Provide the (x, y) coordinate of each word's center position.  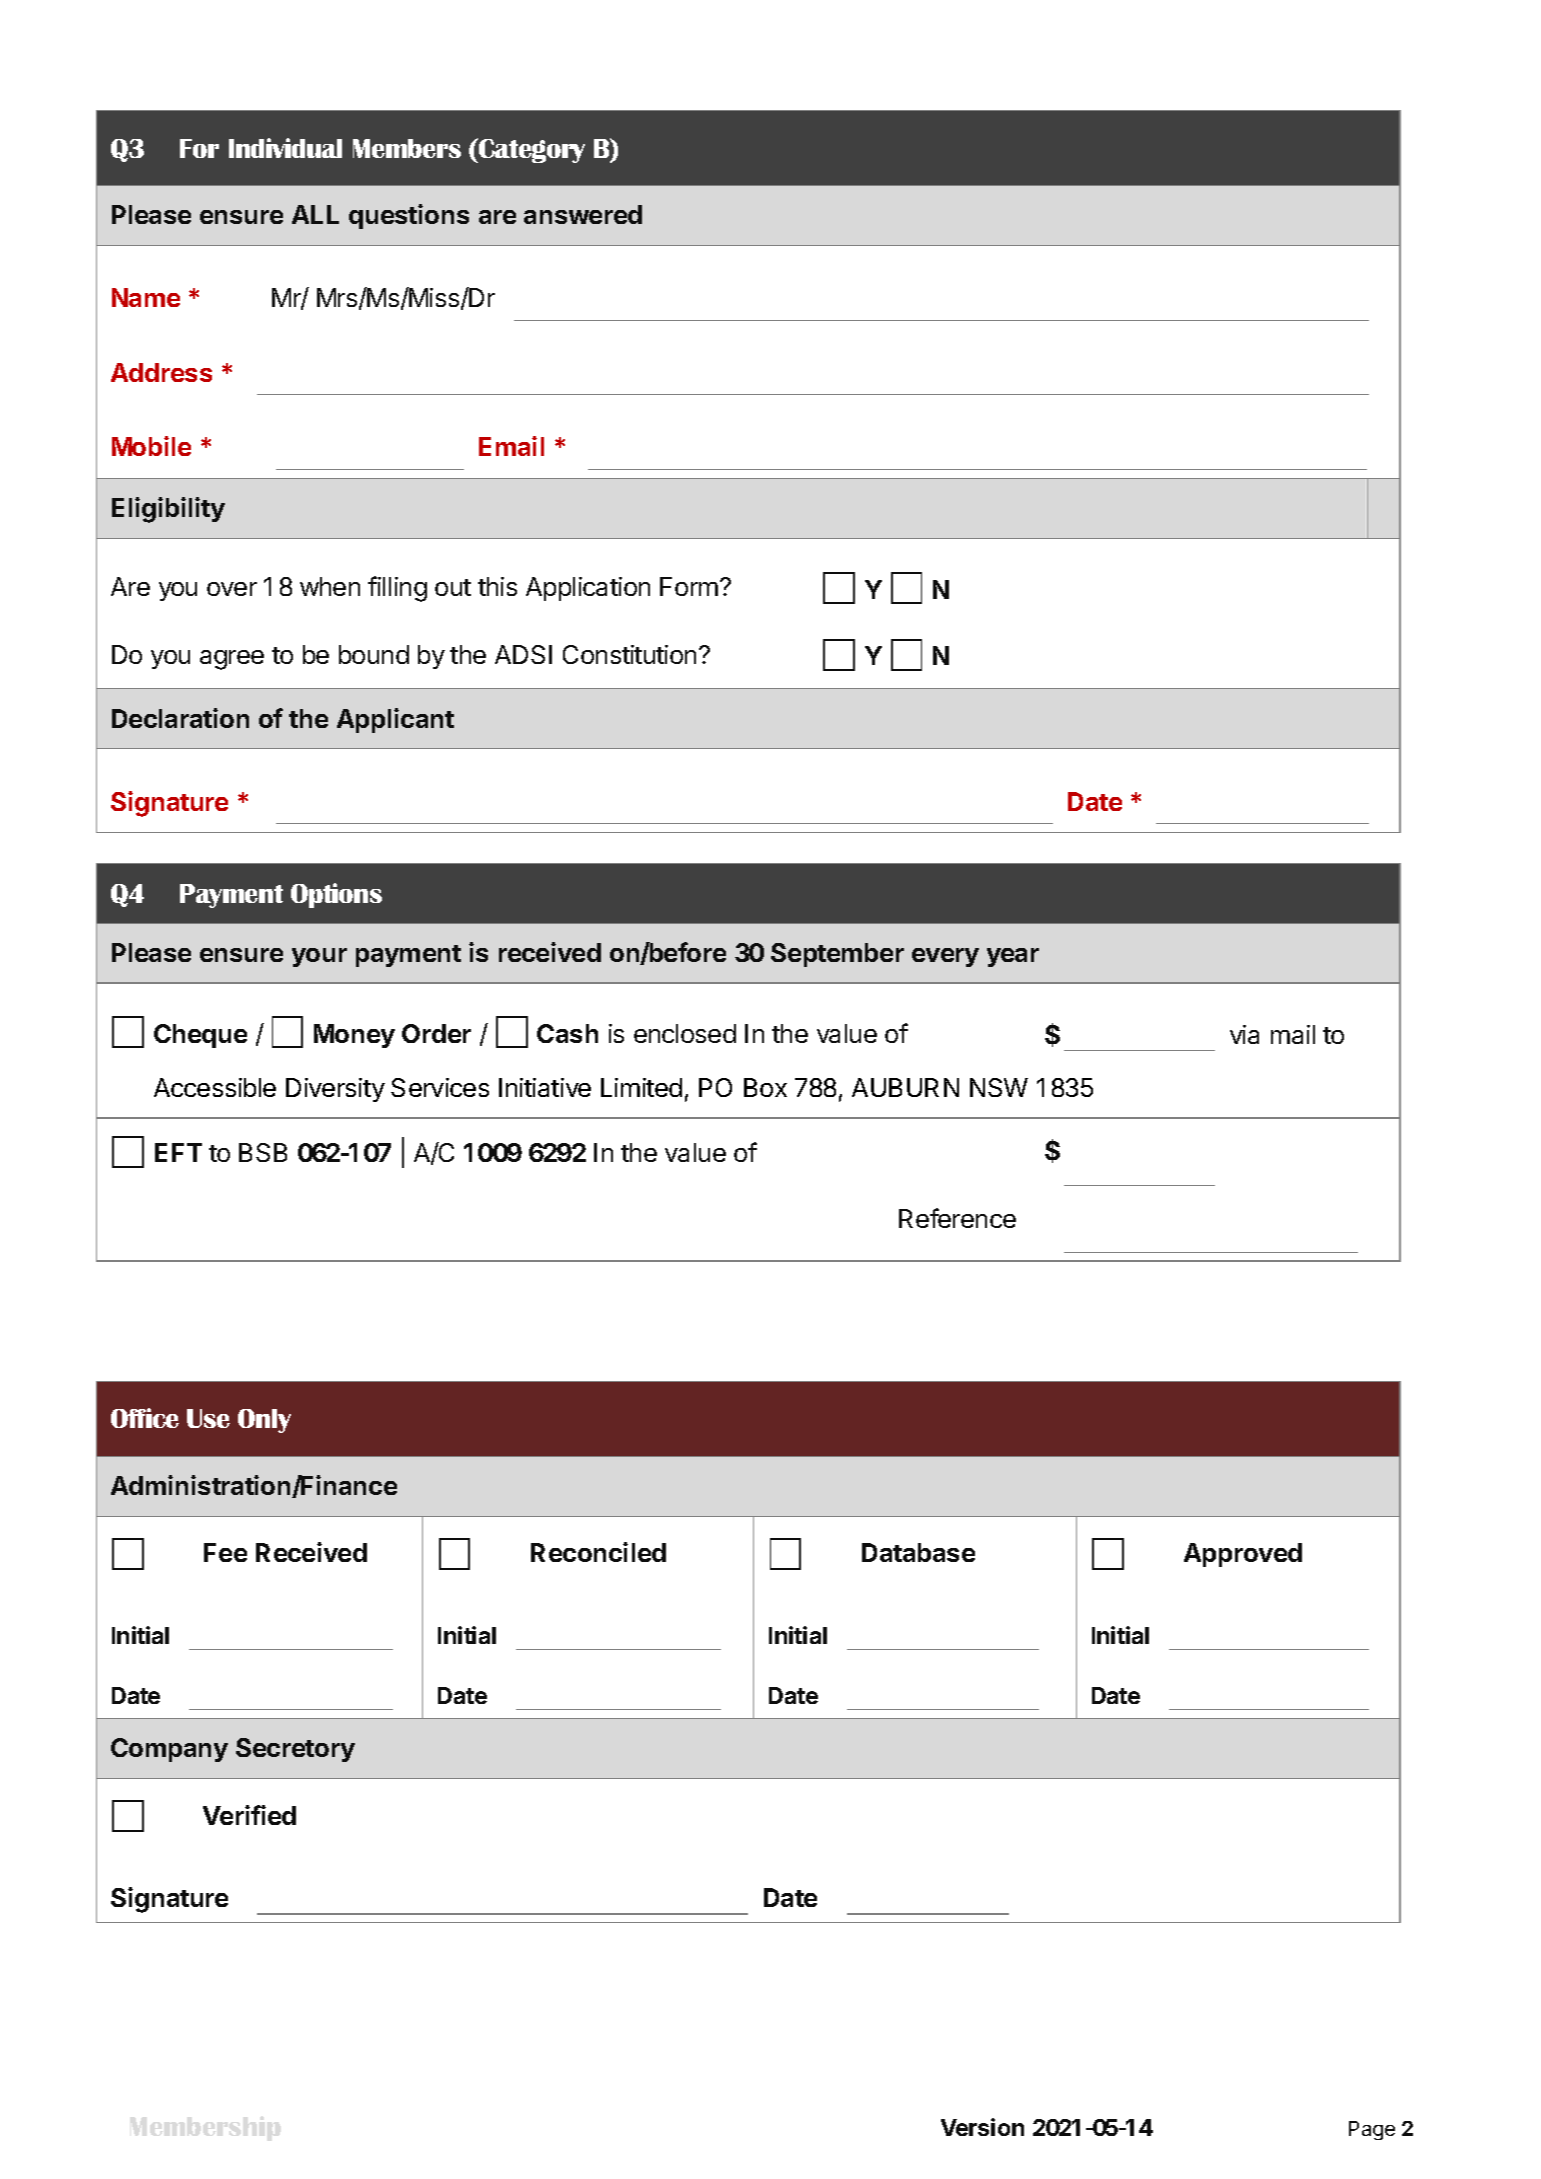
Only (264, 1421)
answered (583, 214)
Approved (1243, 1555)
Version (982, 2127)
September (837, 955)
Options (336, 895)
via (1244, 1034)
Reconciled (598, 1552)
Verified (249, 1815)
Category (531, 150)
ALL (315, 214)
